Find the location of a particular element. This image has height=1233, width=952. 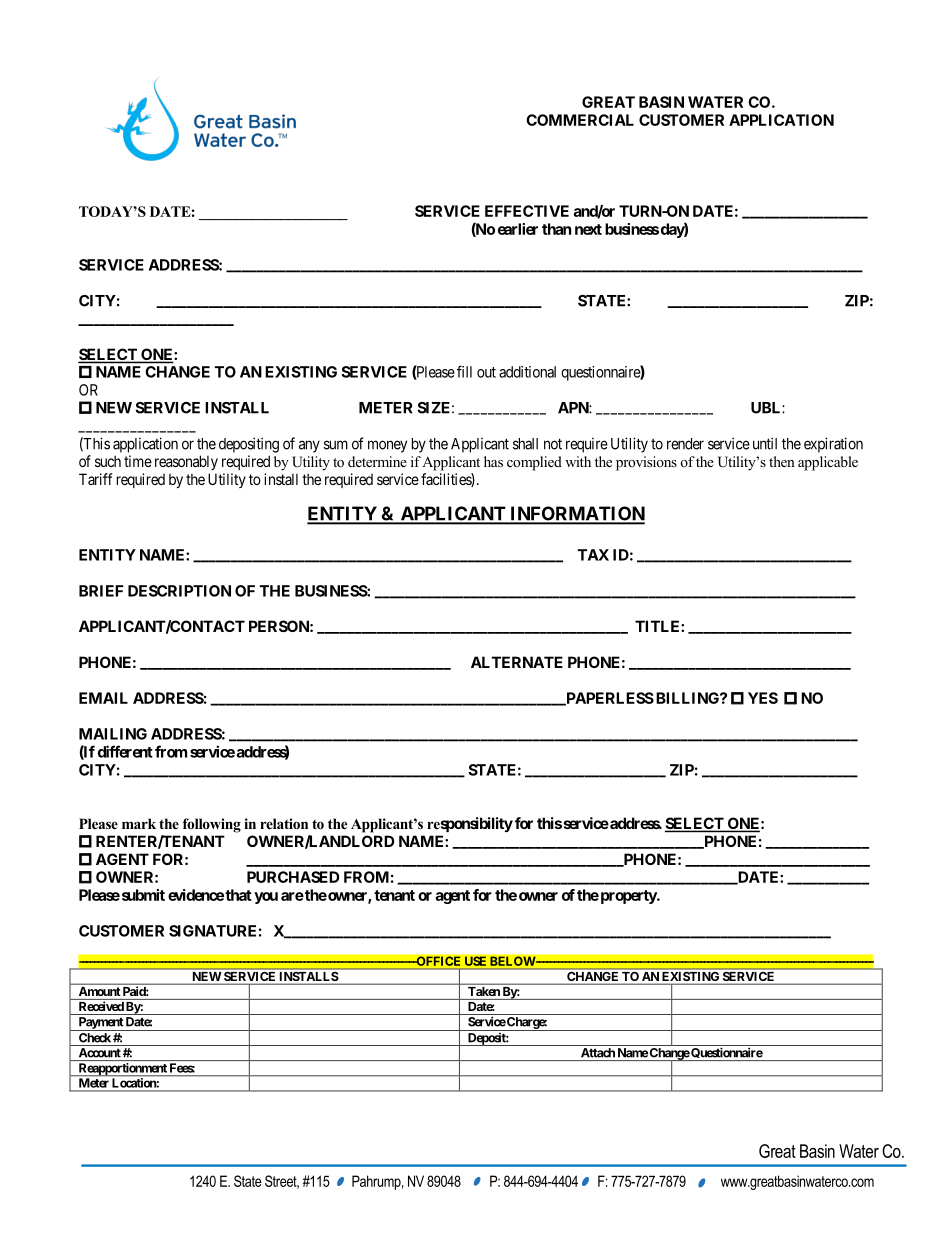

Payment is located at coordinates (100, 1024).
